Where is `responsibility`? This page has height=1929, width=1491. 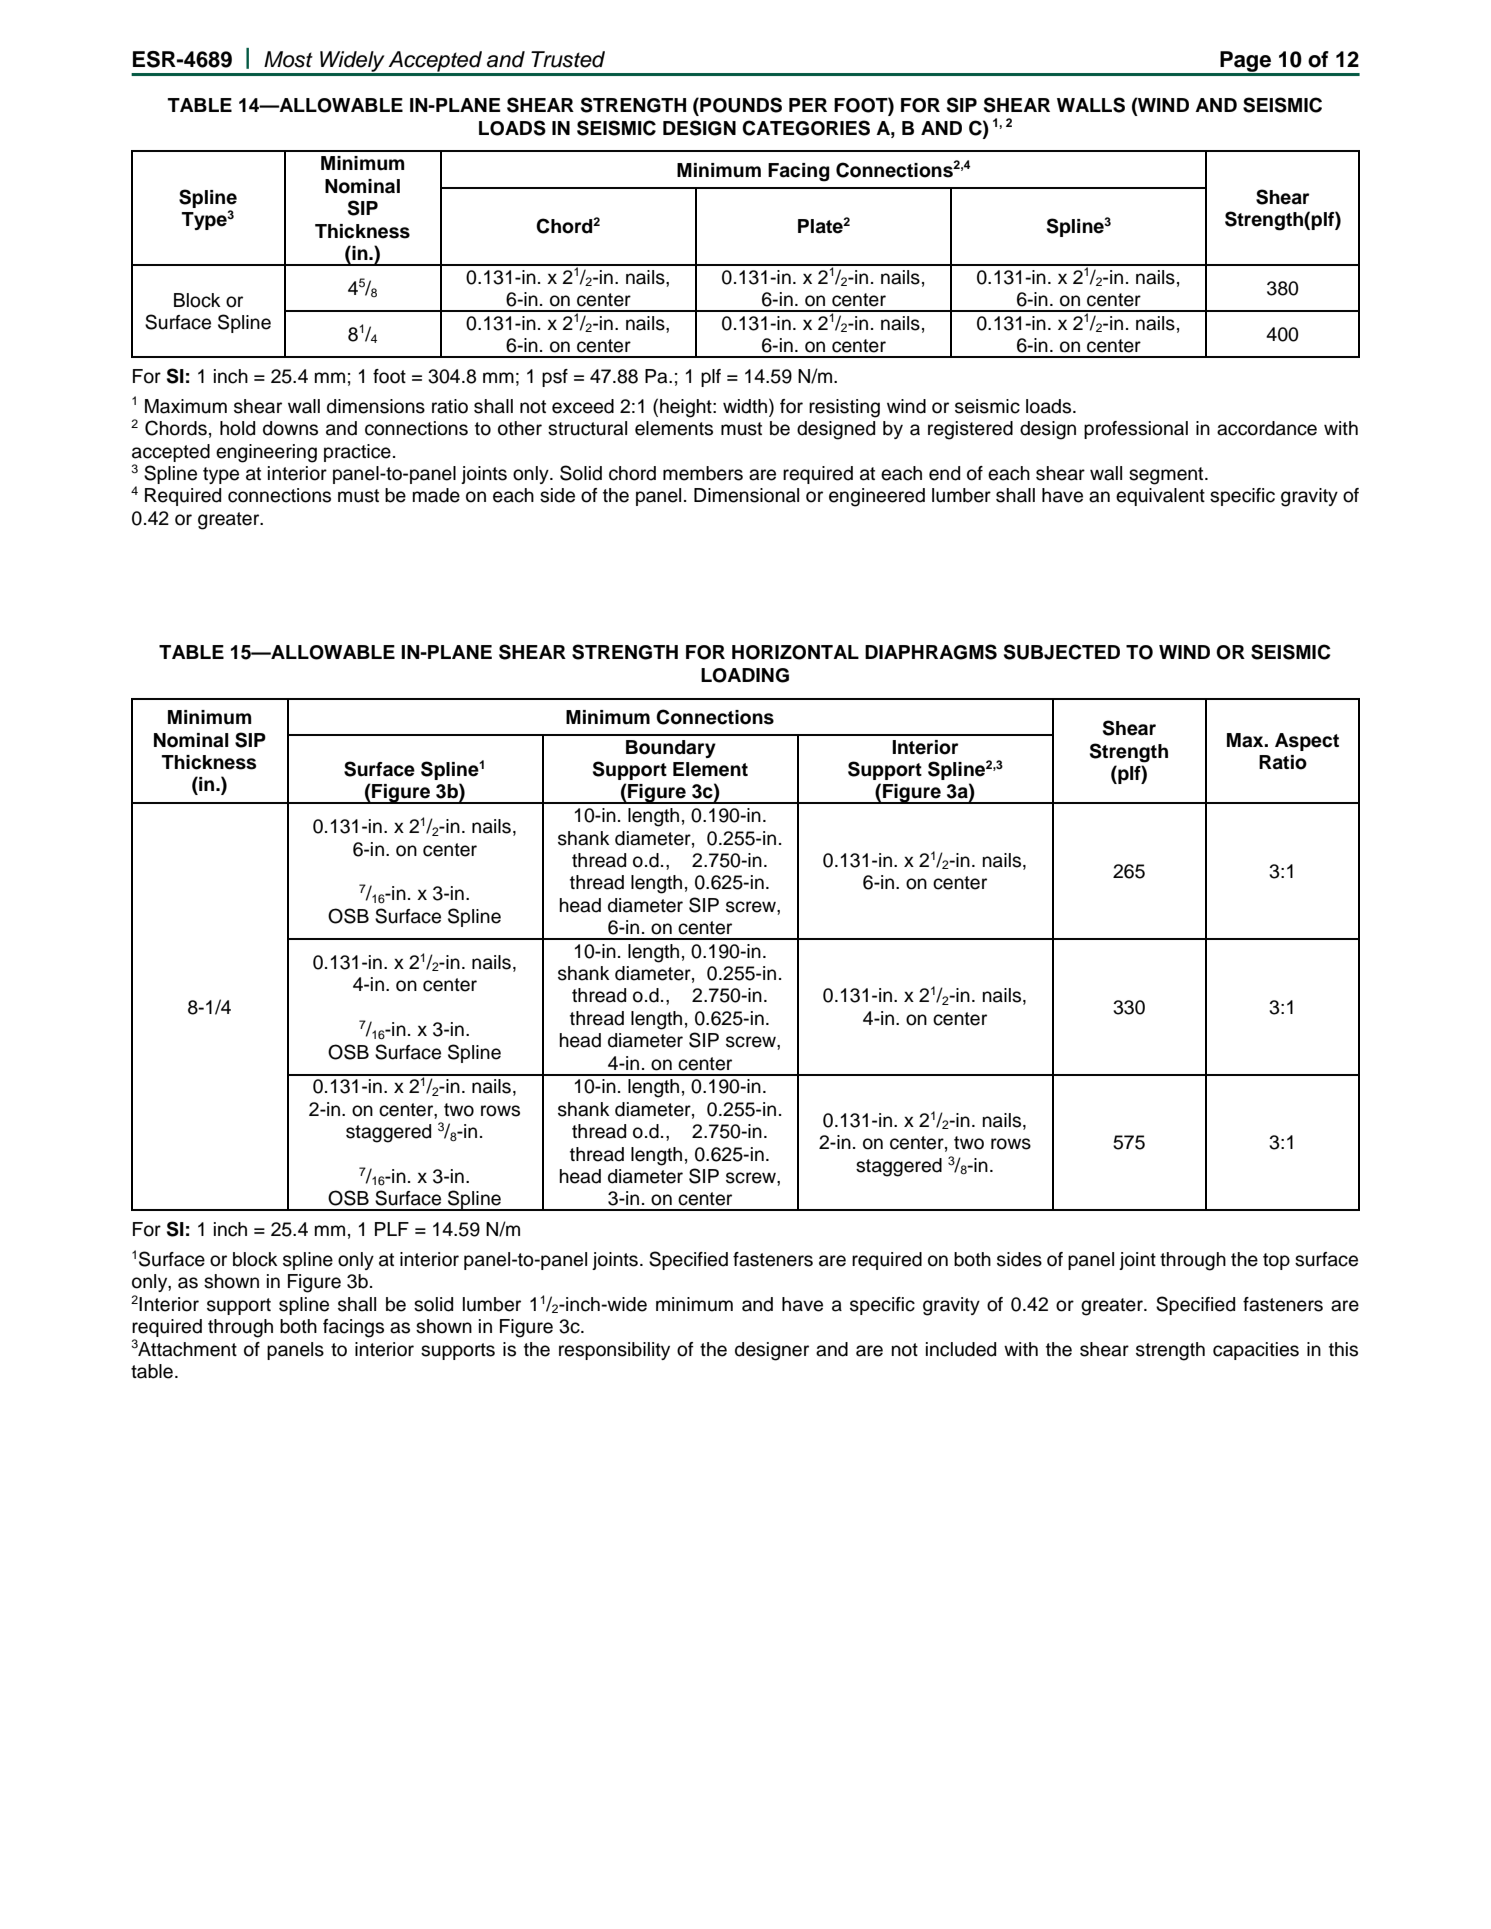 responsibility is located at coordinates (614, 1351).
